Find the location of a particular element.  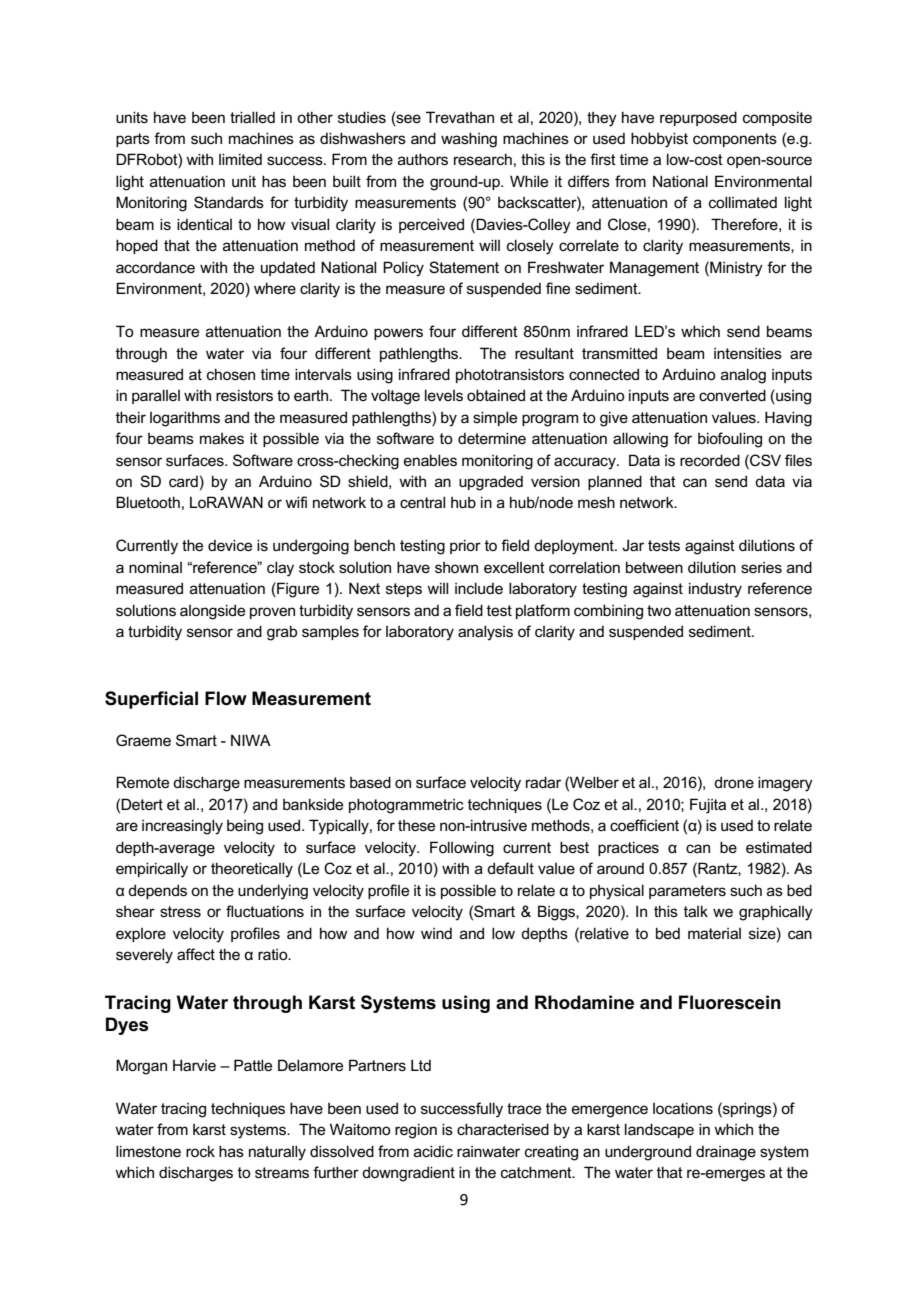

components is located at coordinates (735, 140).
